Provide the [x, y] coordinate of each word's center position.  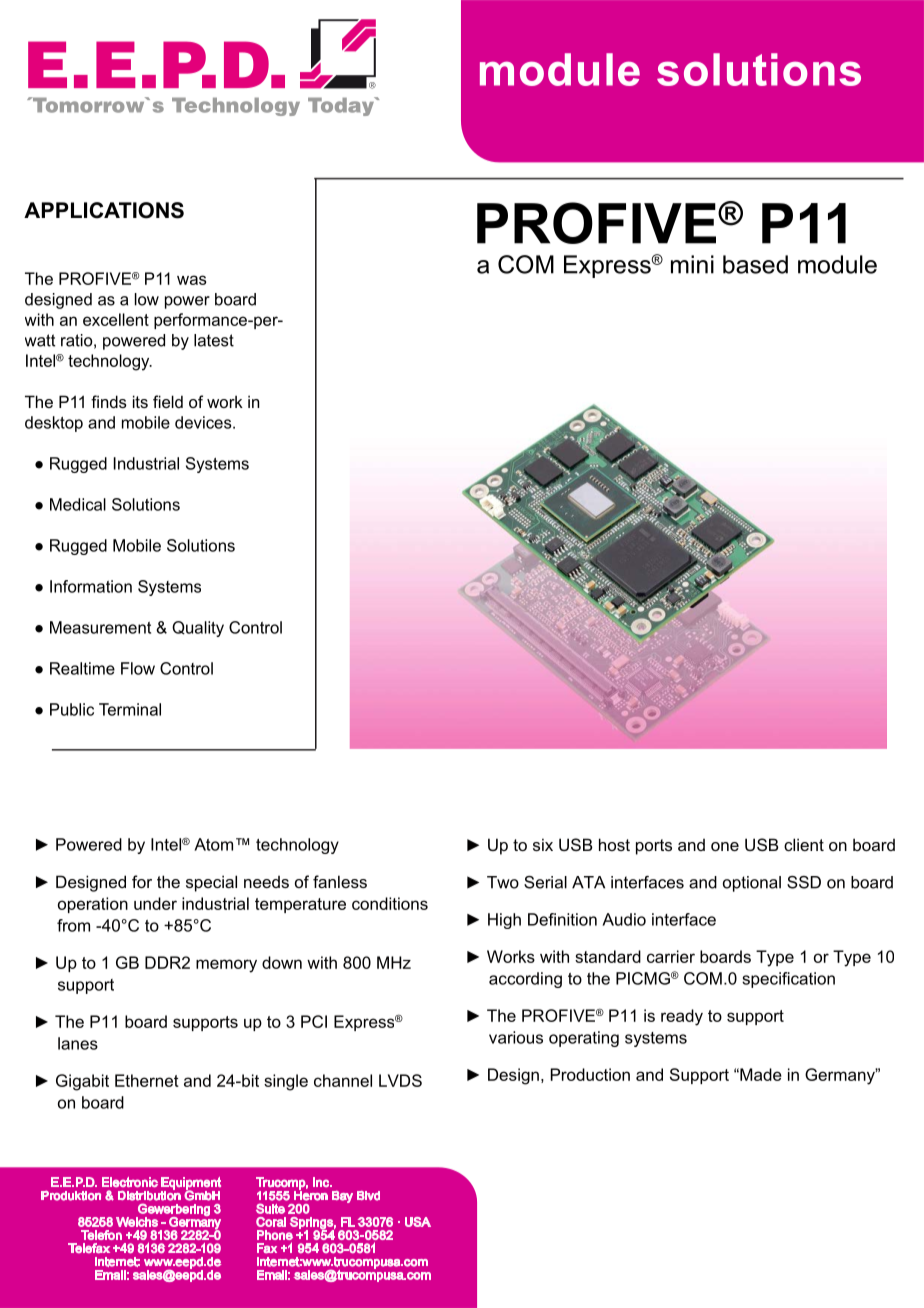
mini [692, 264]
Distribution [149, 1195]
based [755, 264]
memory [226, 966]
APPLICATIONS [104, 210]
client [804, 844]
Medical [78, 504]
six [543, 844]
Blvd [368, 1196]
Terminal [130, 709]
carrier [671, 956]
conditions [390, 903]
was [191, 280]
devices [204, 422]
